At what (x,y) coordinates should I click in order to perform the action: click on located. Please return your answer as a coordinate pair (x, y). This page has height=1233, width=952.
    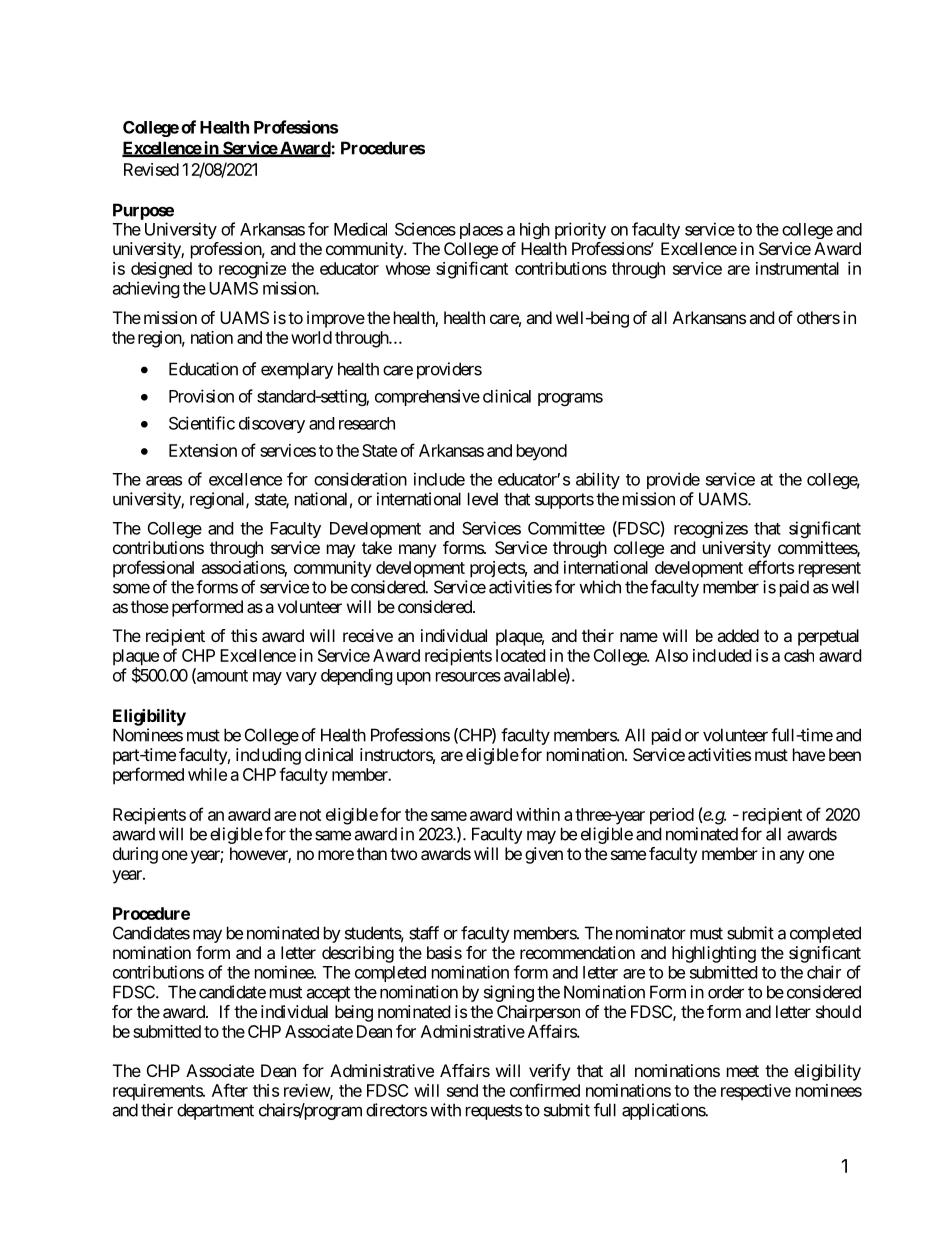
    Looking at the image, I should click on (520, 655).
